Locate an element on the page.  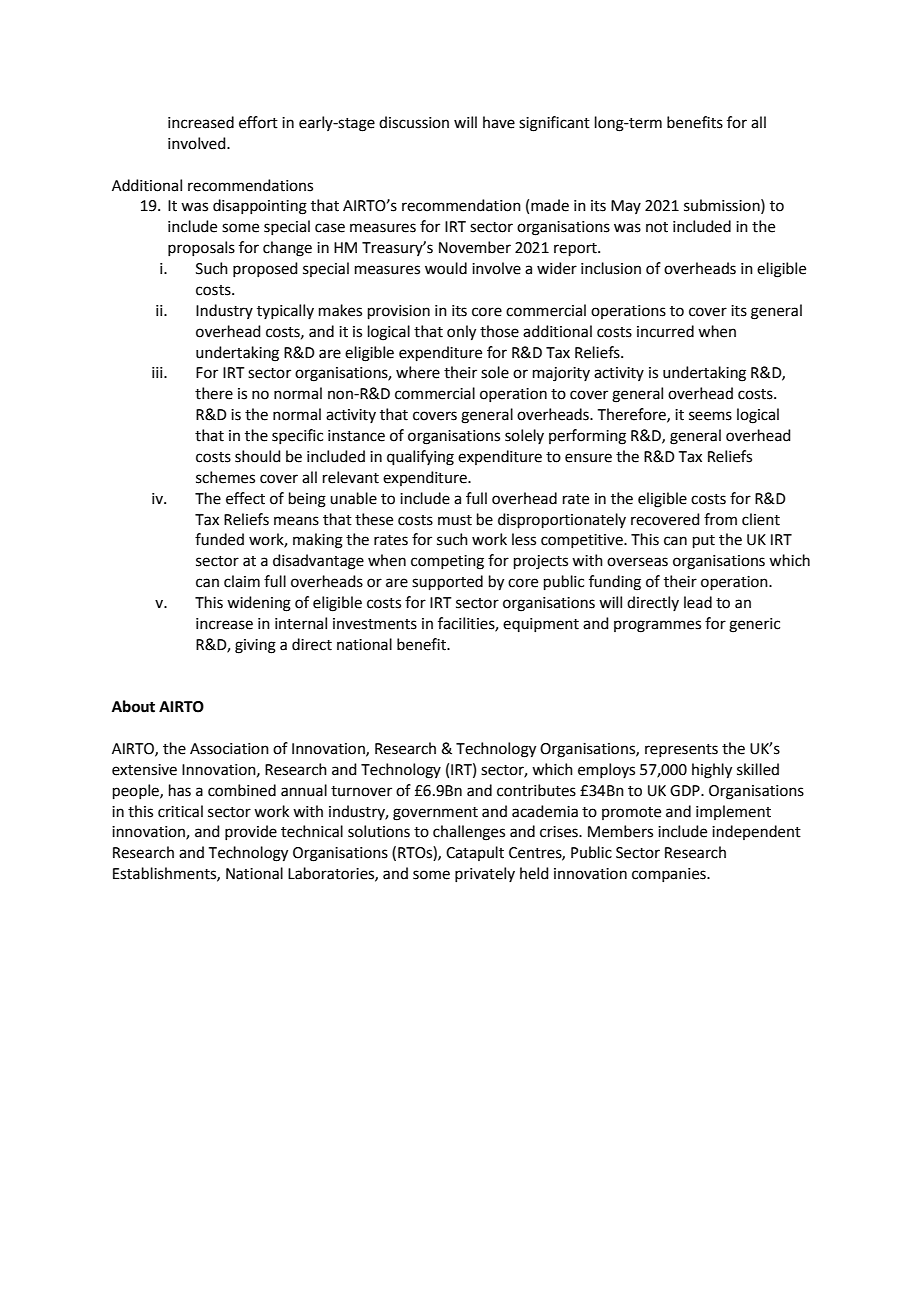
supported is located at coordinates (447, 582).
